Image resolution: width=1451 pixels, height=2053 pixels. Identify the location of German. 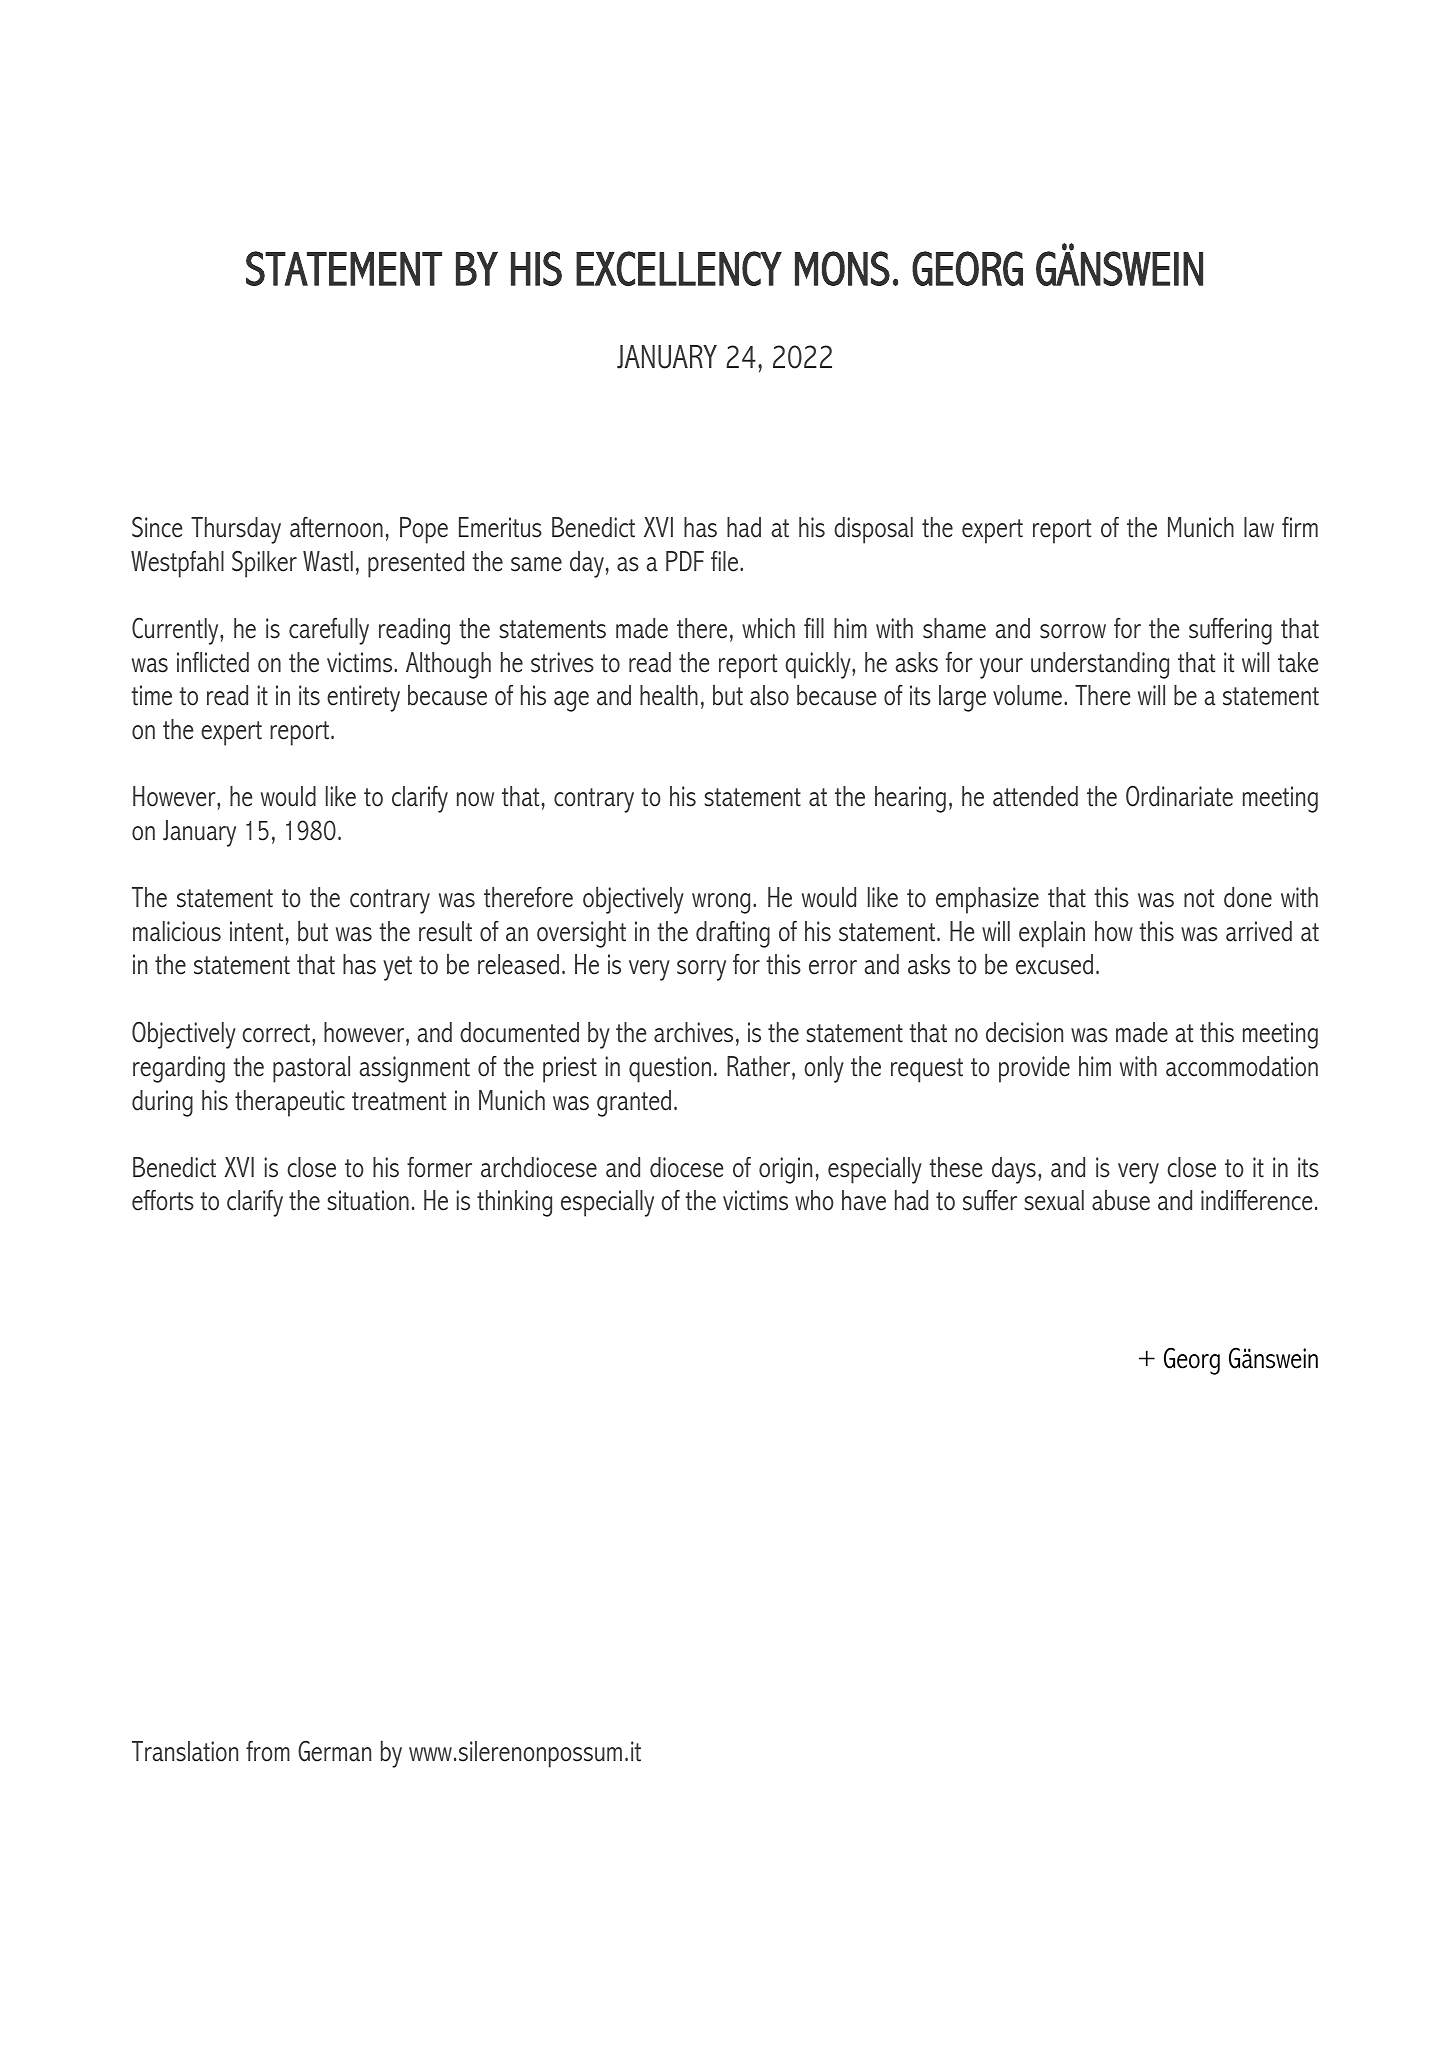
(334, 1751).
